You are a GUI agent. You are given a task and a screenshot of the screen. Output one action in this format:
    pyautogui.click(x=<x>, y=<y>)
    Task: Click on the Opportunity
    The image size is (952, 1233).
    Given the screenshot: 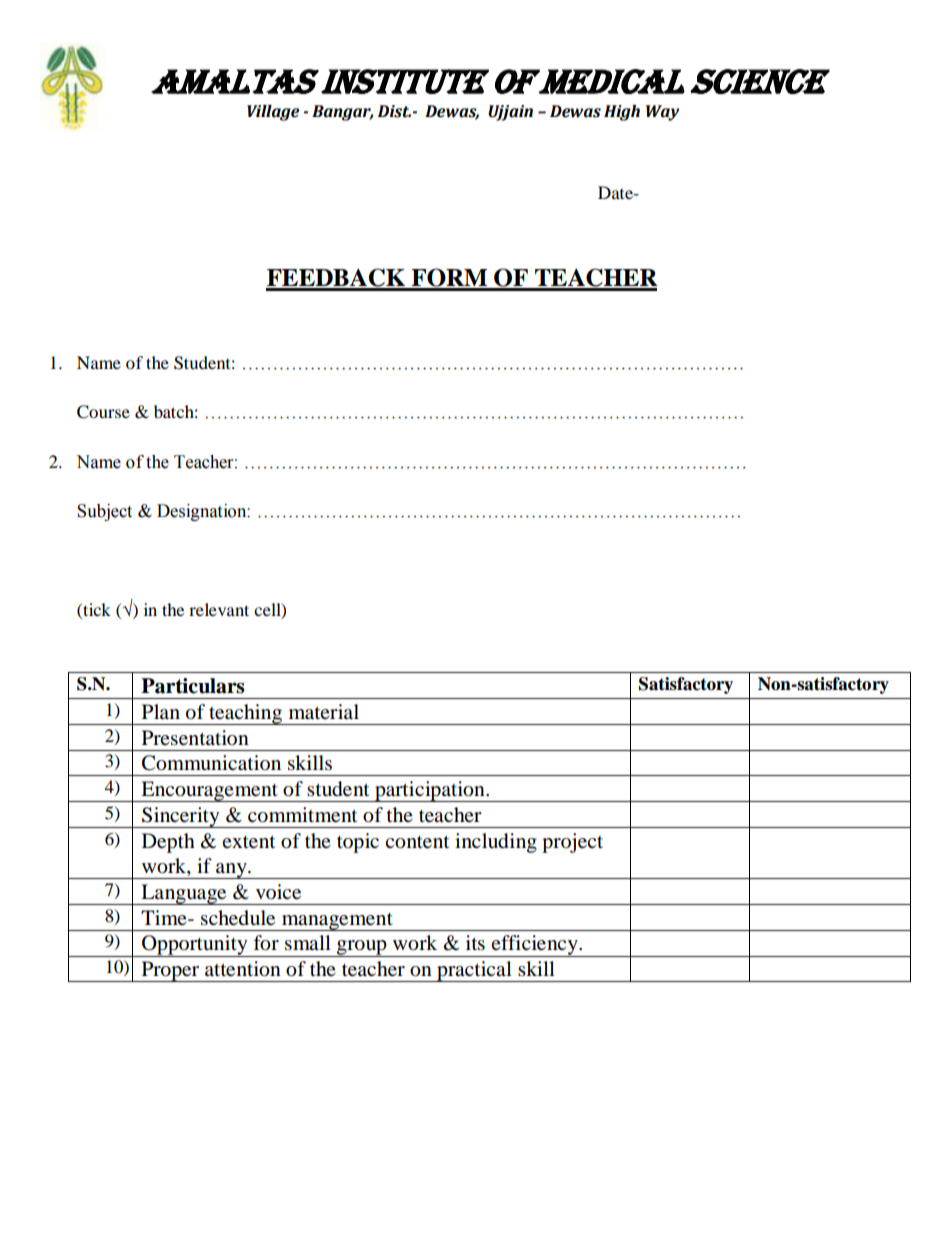 What is the action you would take?
    pyautogui.click(x=195, y=946)
